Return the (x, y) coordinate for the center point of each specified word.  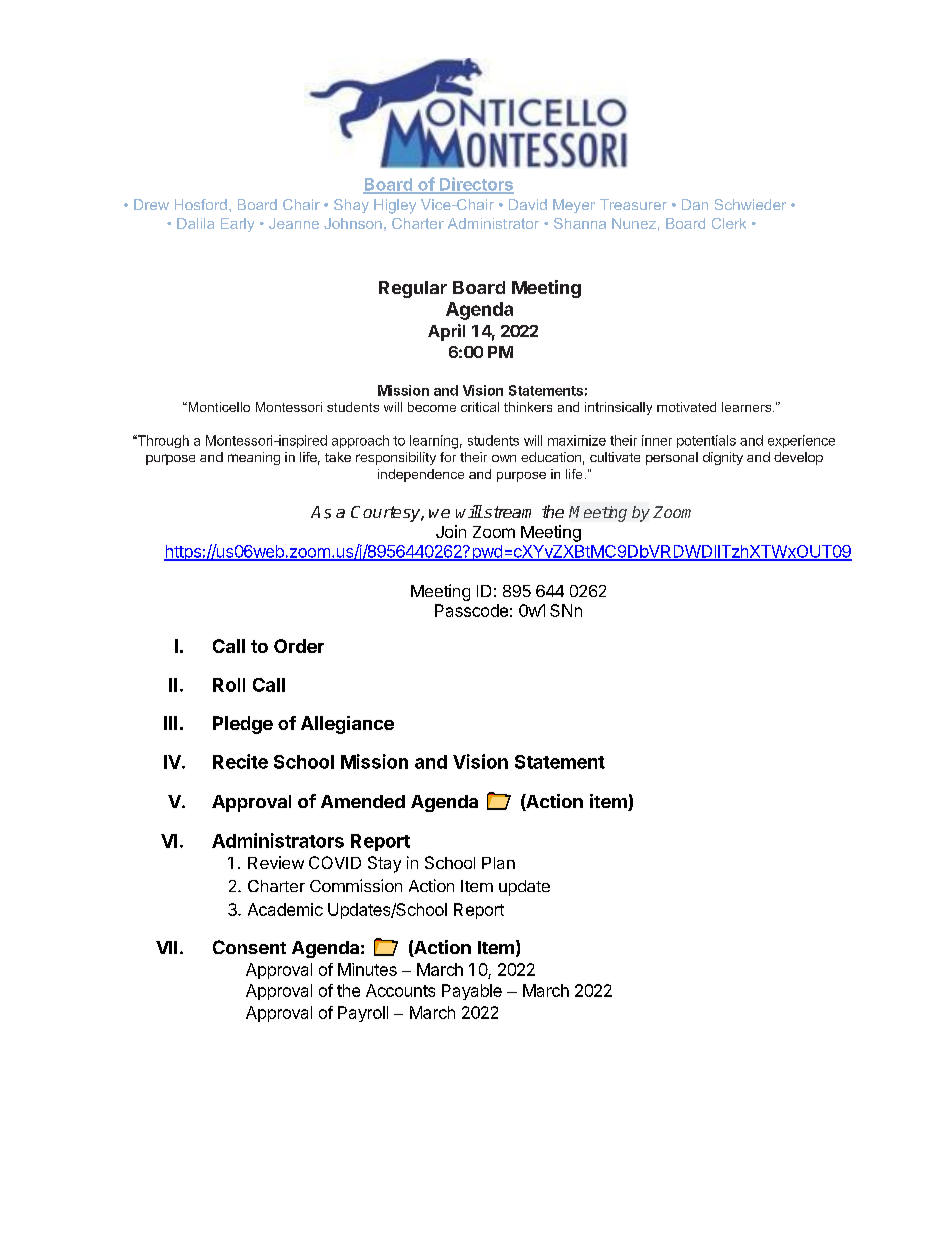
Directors (476, 185)
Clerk (729, 223)
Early (237, 225)
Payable (472, 992)
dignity (723, 458)
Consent (249, 947)
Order (299, 646)
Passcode (471, 610)
